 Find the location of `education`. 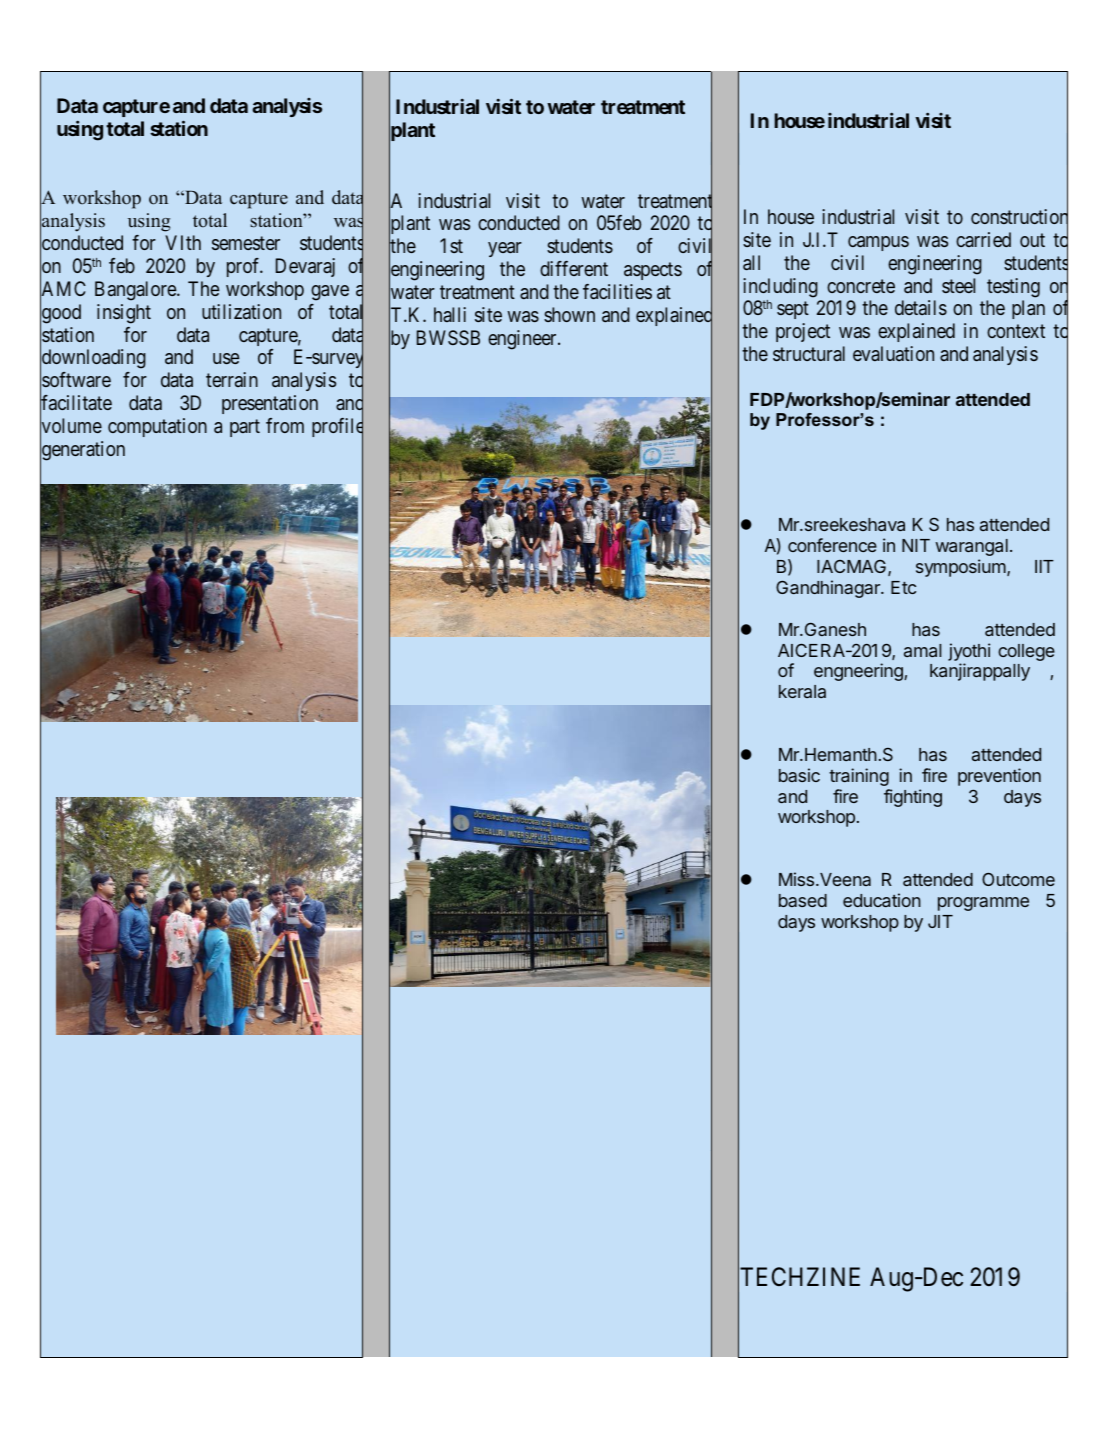

education is located at coordinates (882, 900).
